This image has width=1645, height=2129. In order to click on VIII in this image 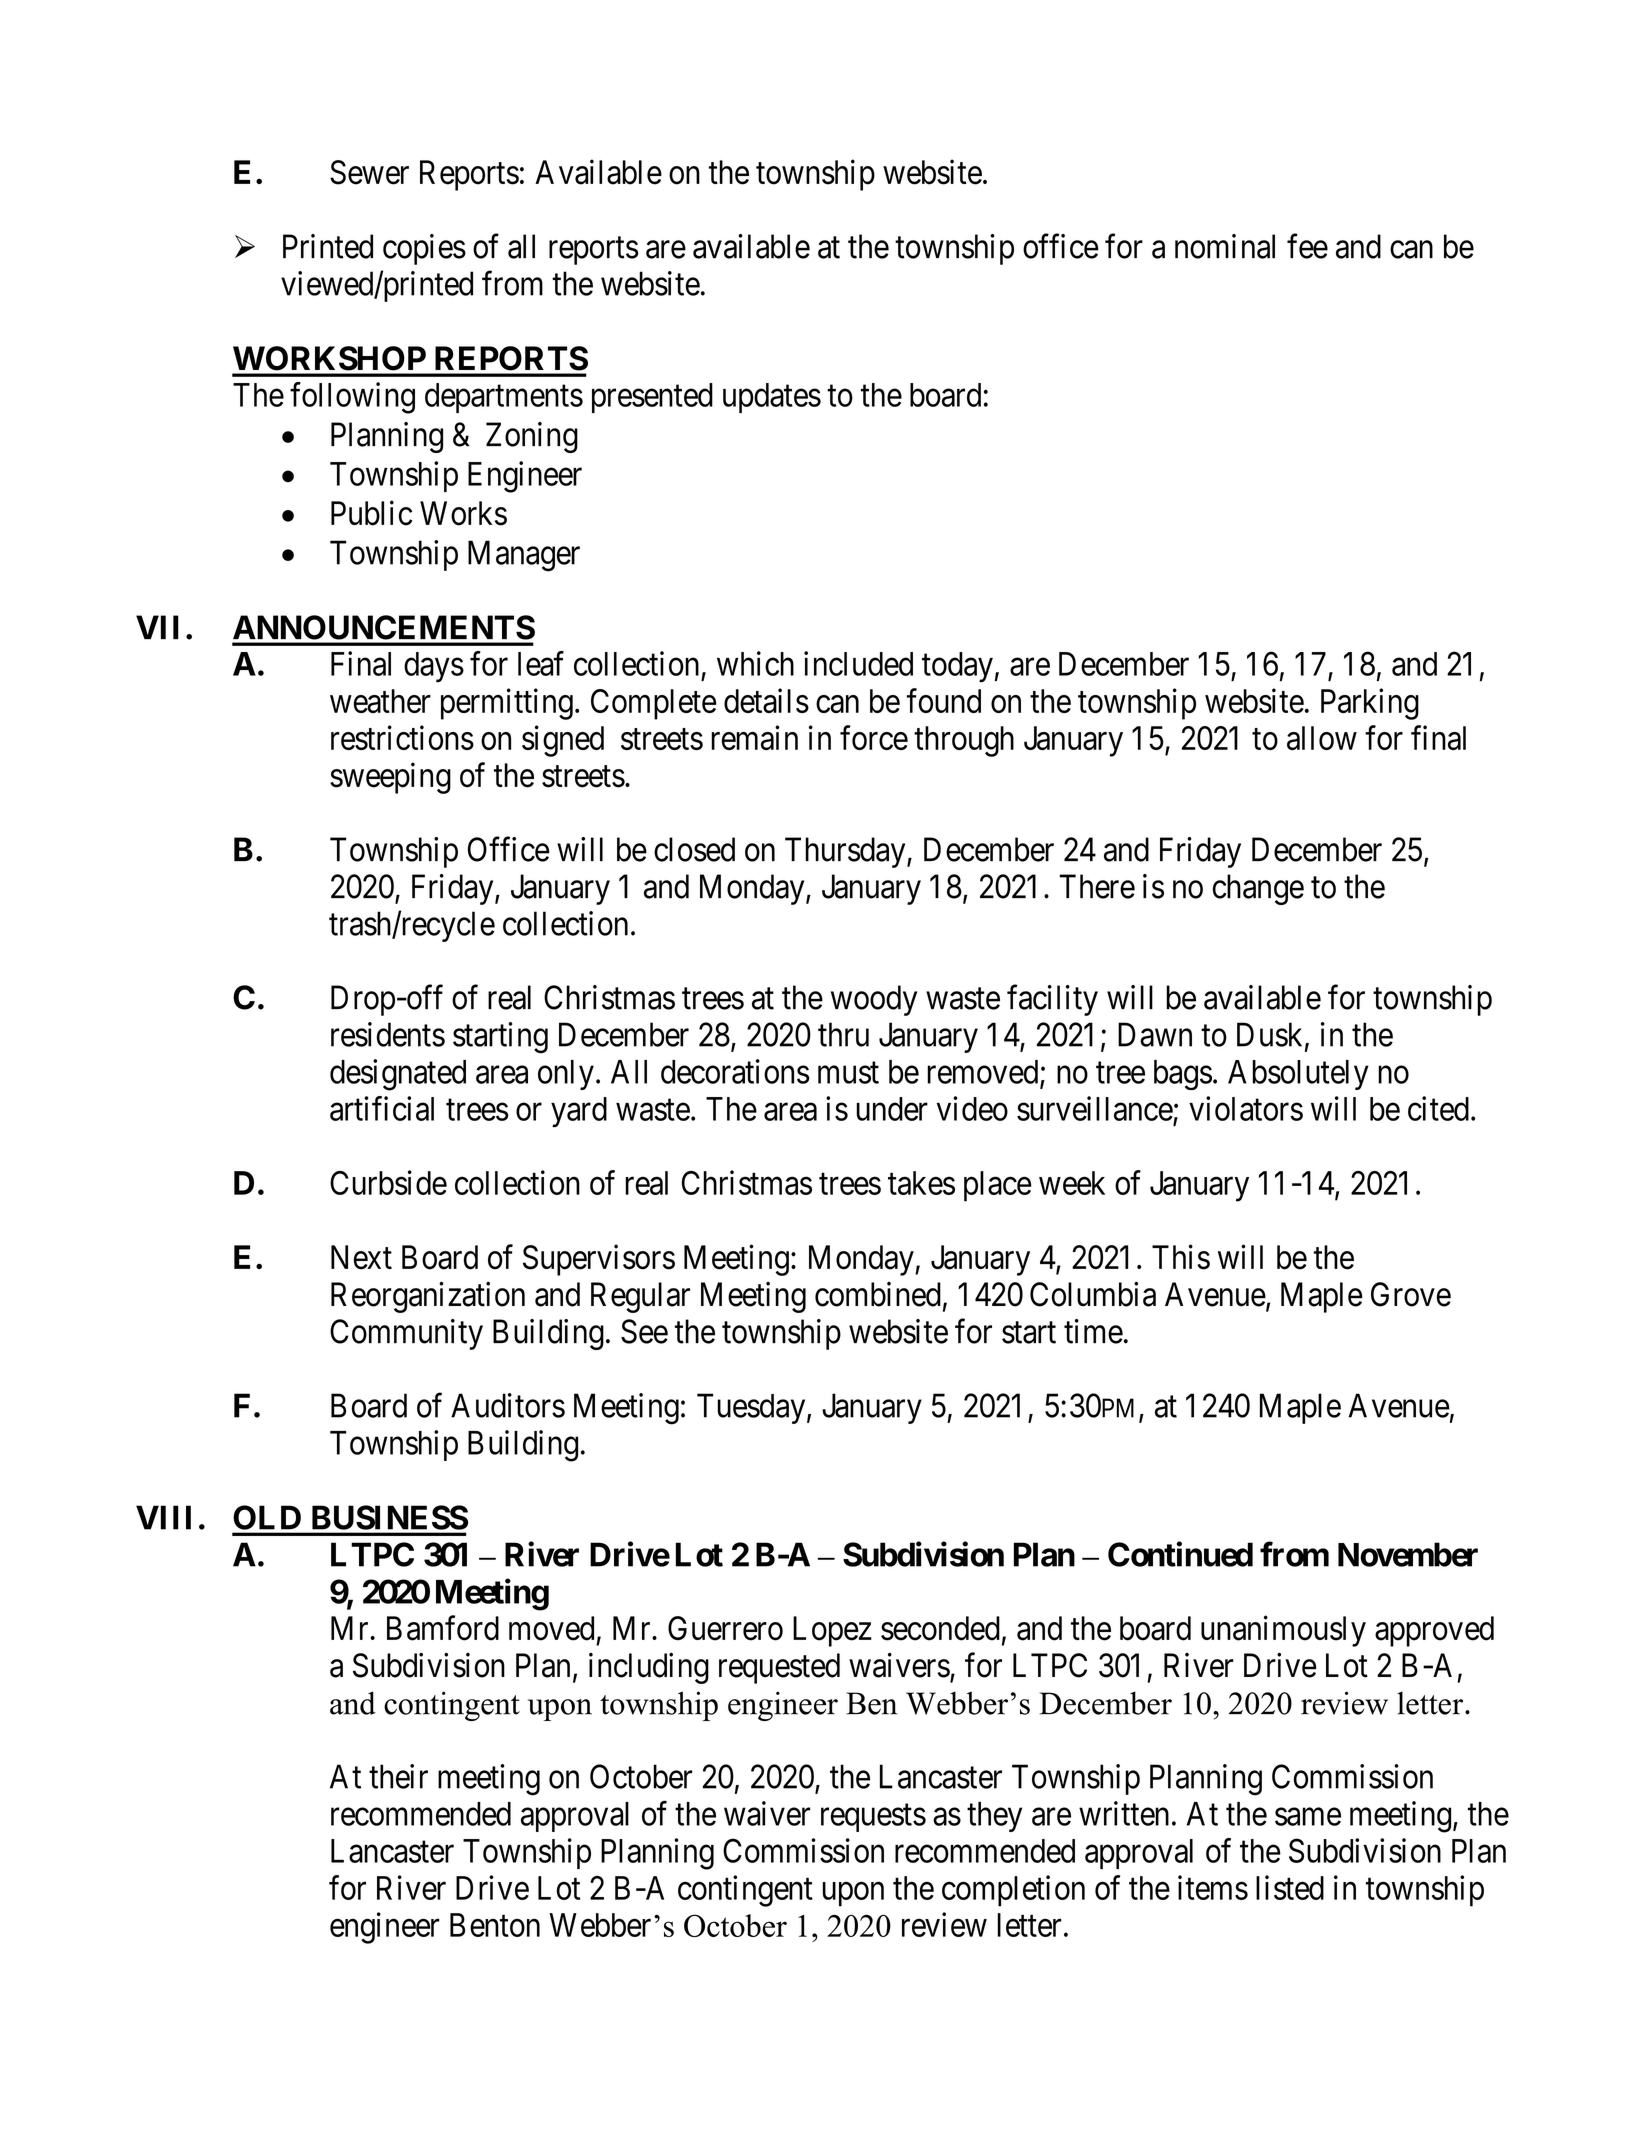, I will do `click(163, 1517)`.
